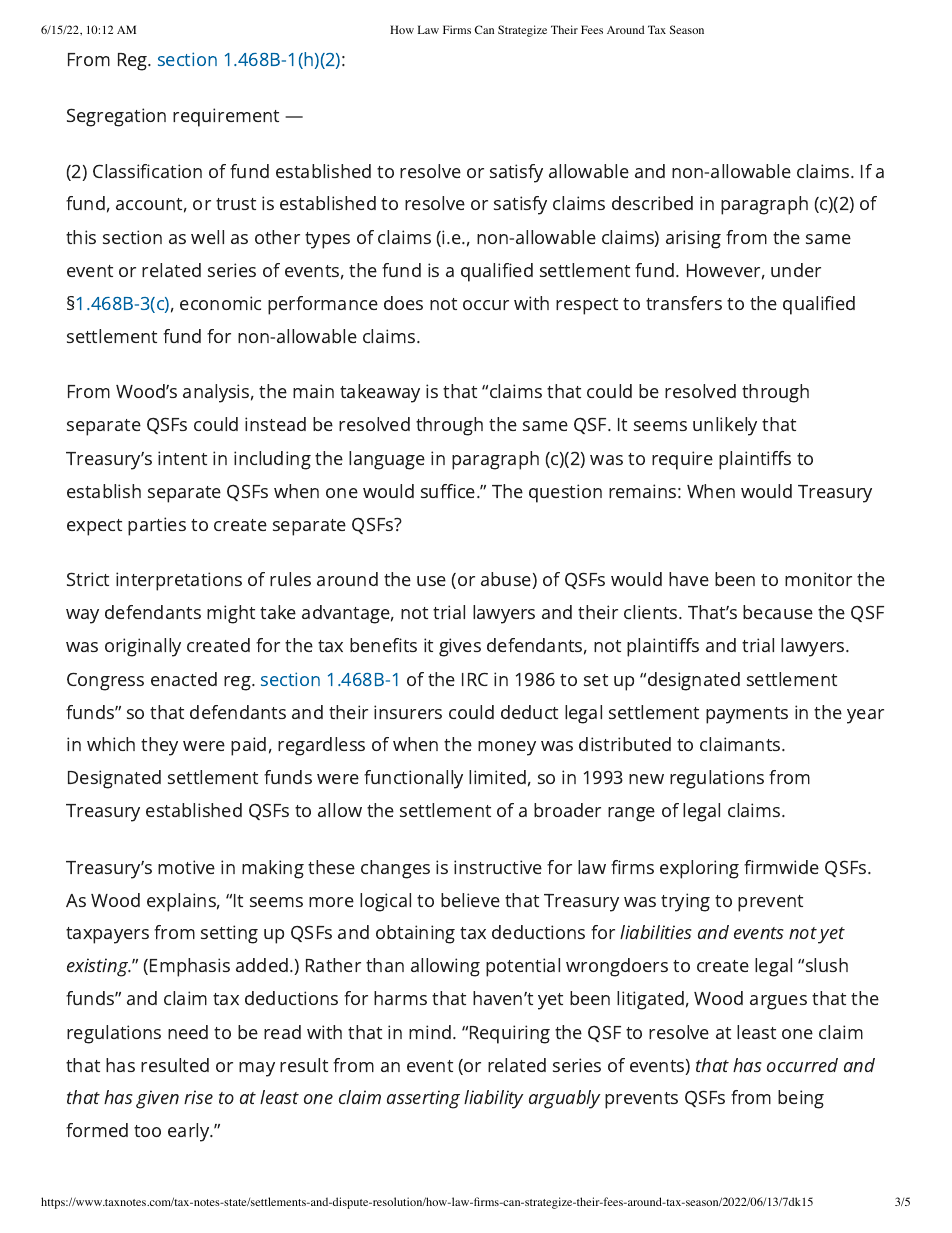 The height and width of the screenshot is (1233, 952). Describe the element at coordinates (693, 239) in the screenshot. I see `arising` at that location.
